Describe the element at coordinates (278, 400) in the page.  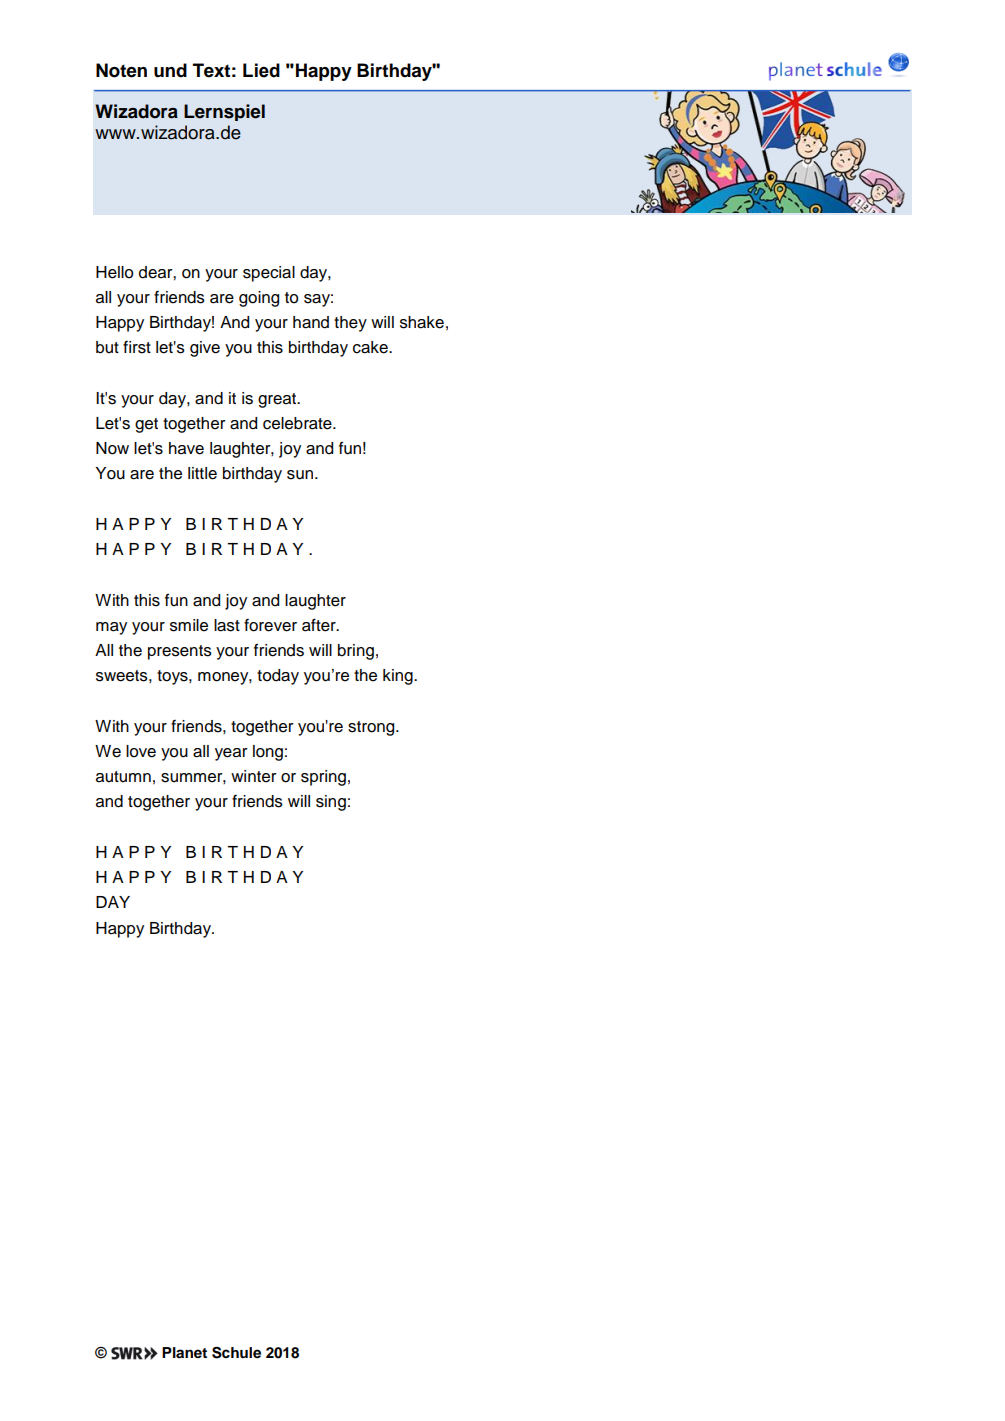
I see `great` at that location.
